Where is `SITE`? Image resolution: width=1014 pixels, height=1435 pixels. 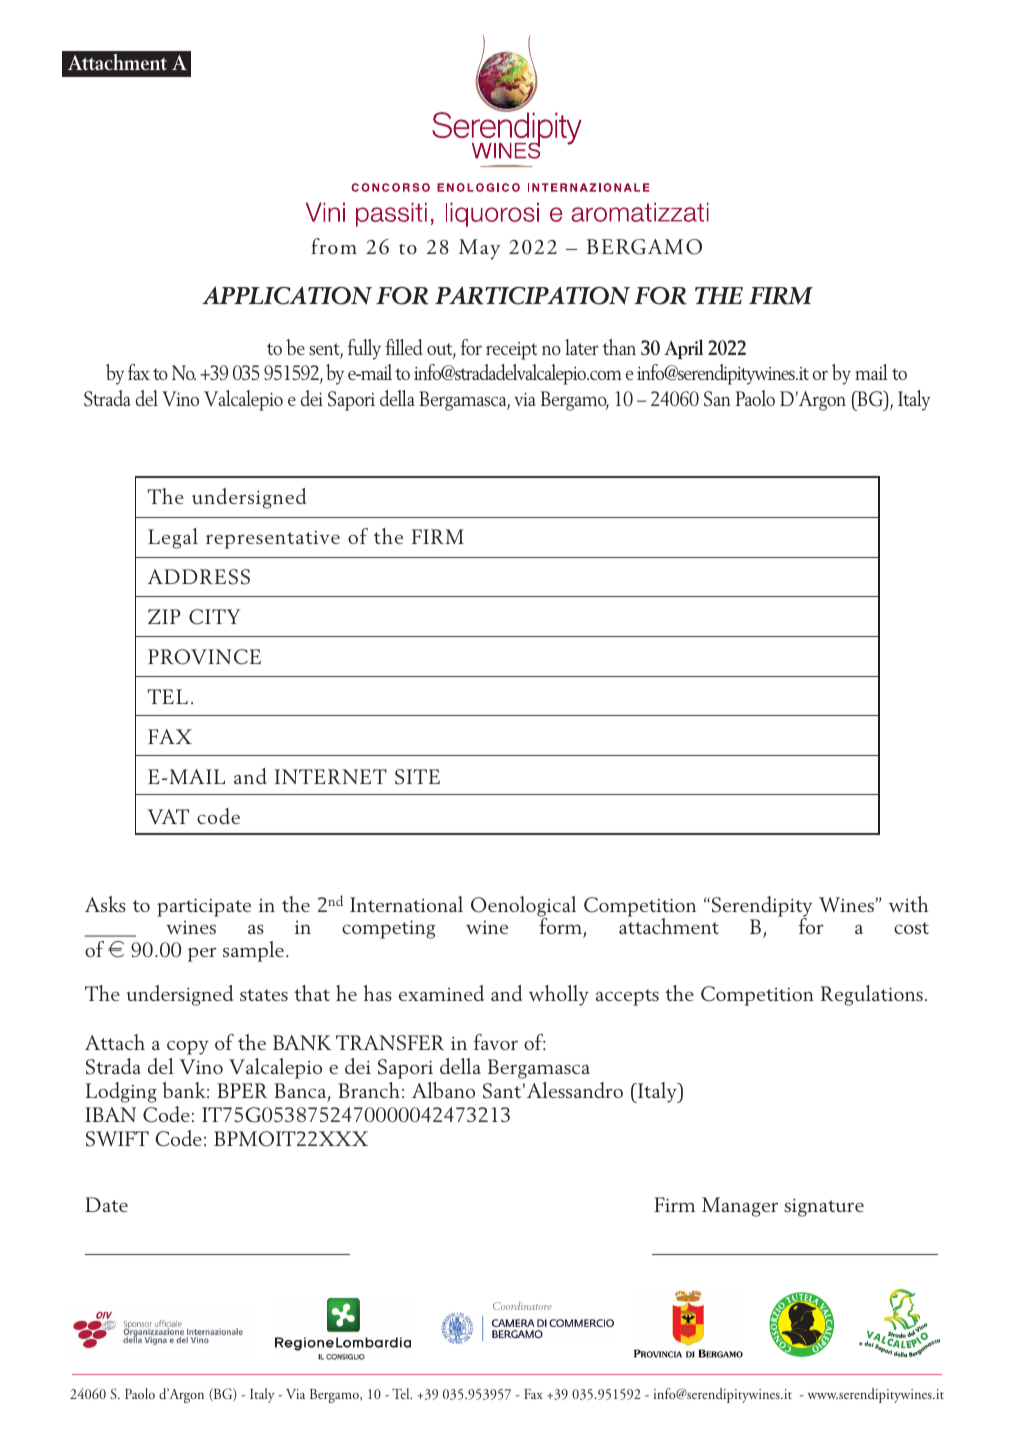
SITE is located at coordinates (417, 777).
